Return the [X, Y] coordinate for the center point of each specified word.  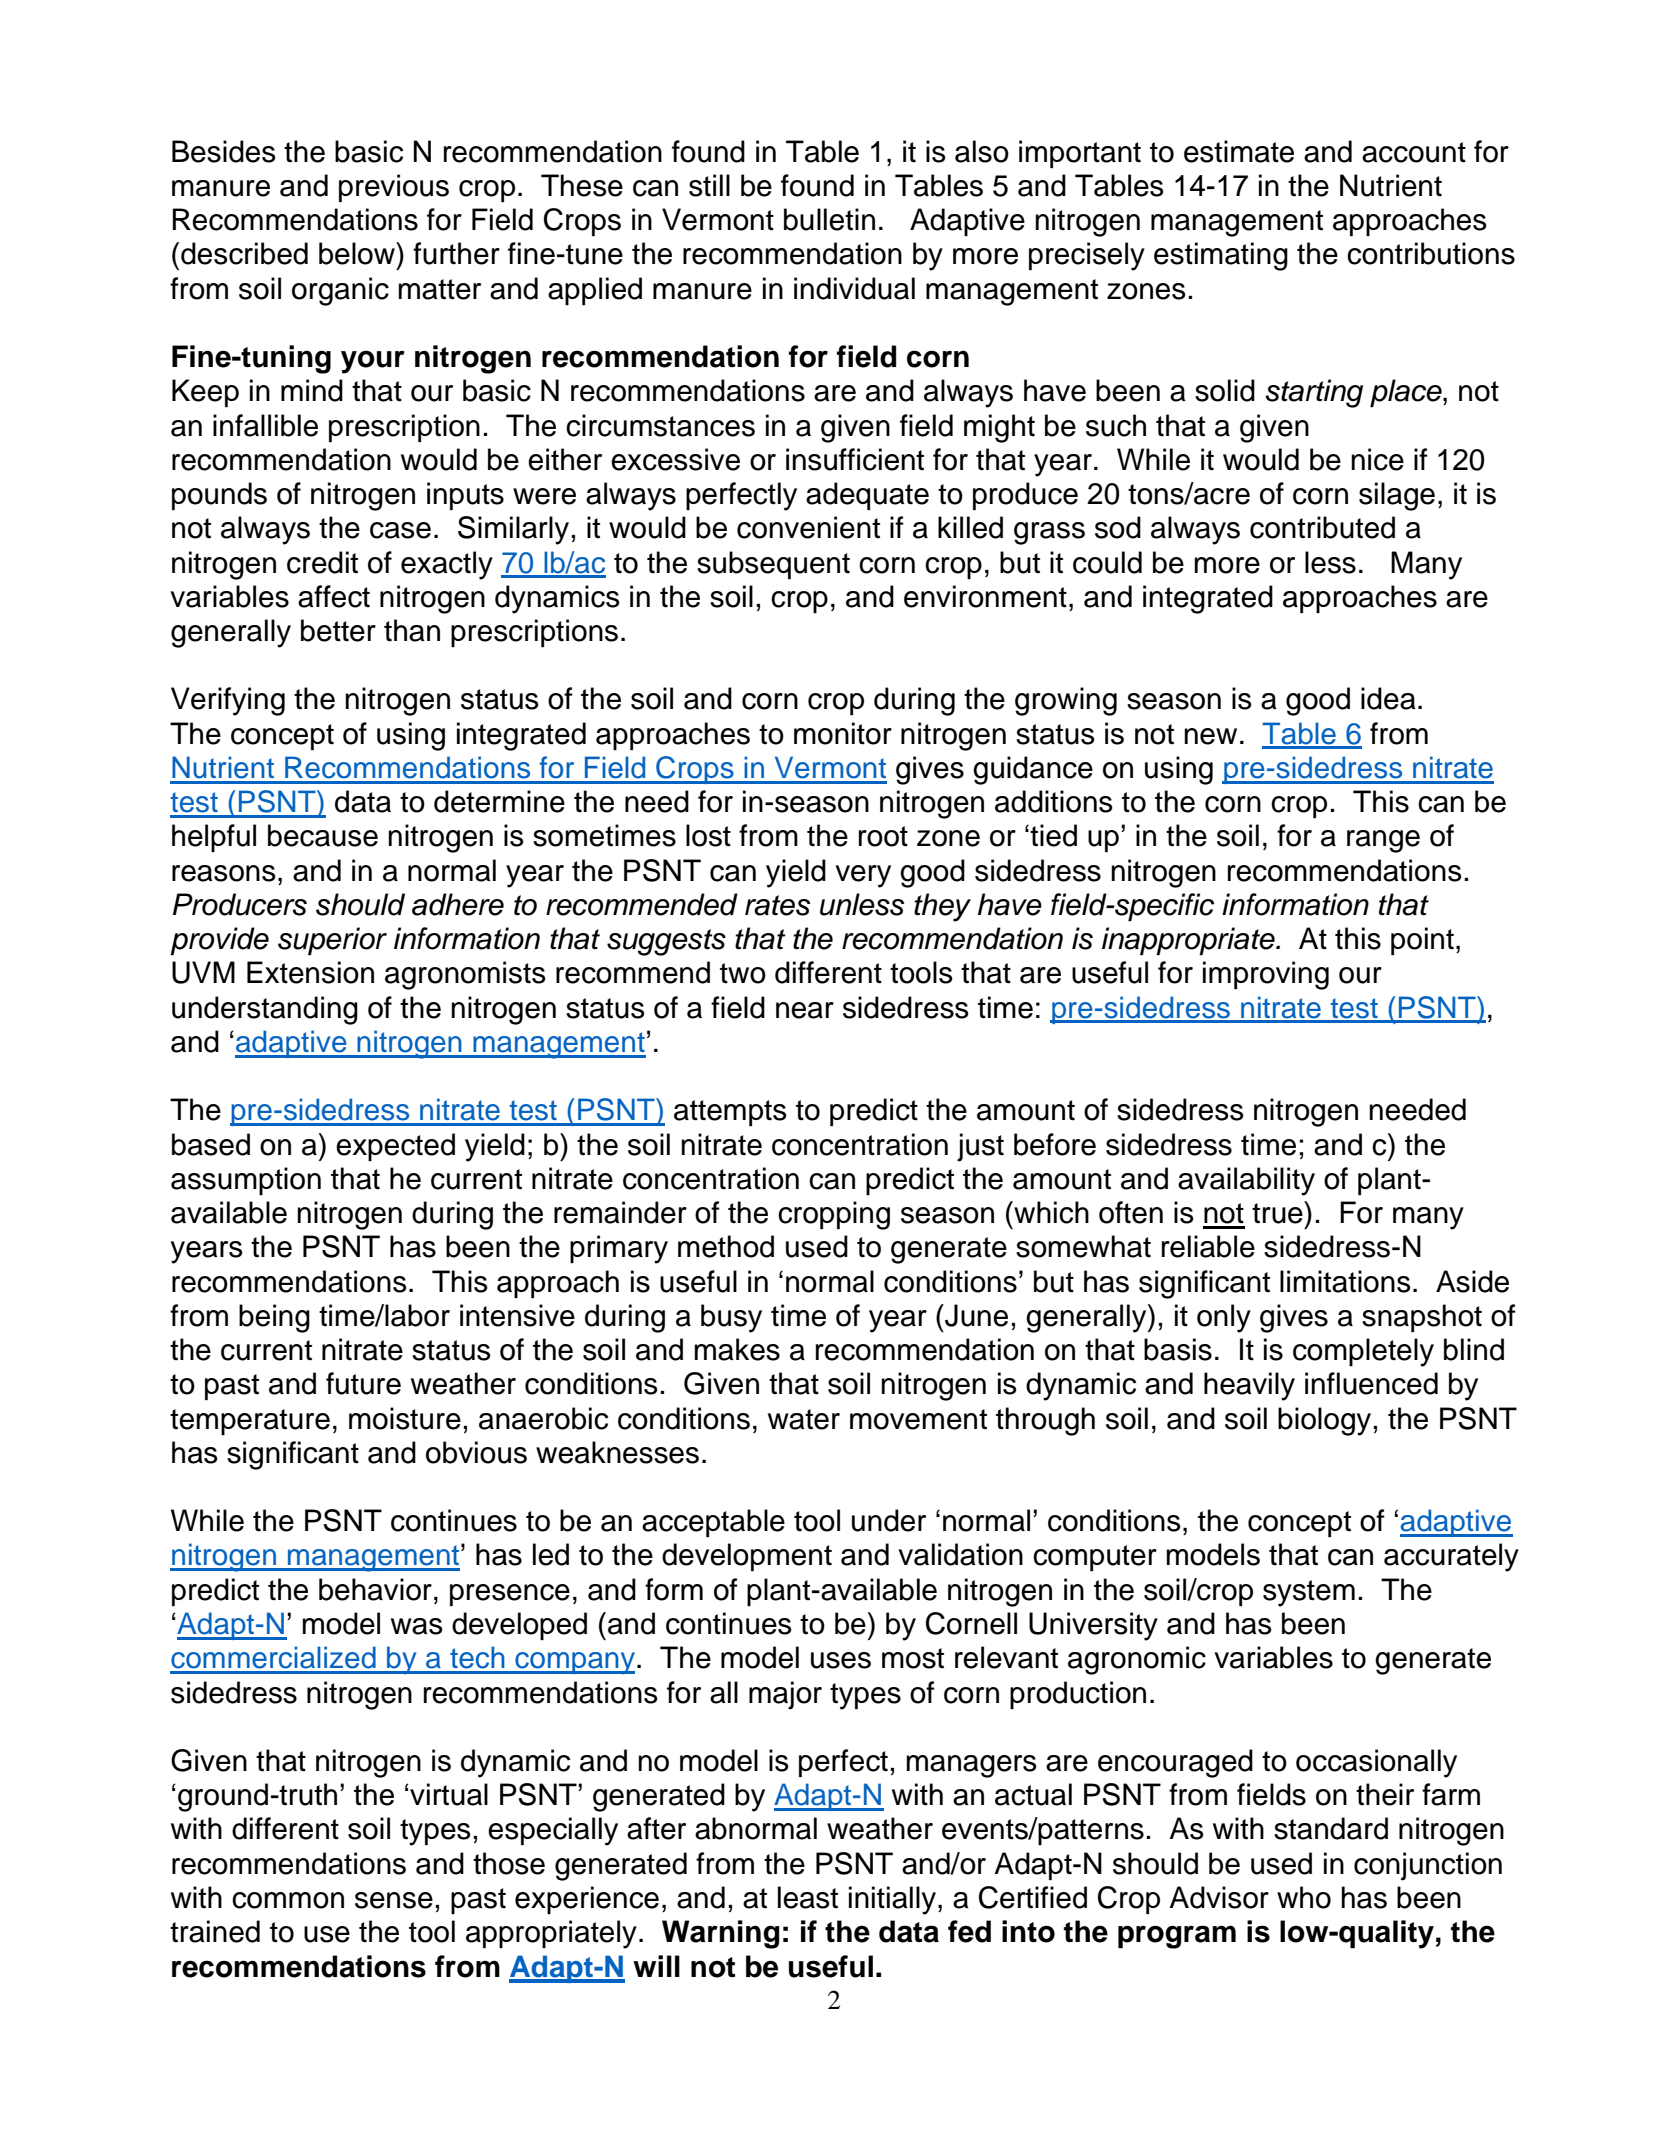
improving [1266, 975]
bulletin [829, 219]
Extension [310, 972]
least [808, 1897]
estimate [1239, 151]
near [805, 1010]
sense [394, 1900]
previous [394, 188]
